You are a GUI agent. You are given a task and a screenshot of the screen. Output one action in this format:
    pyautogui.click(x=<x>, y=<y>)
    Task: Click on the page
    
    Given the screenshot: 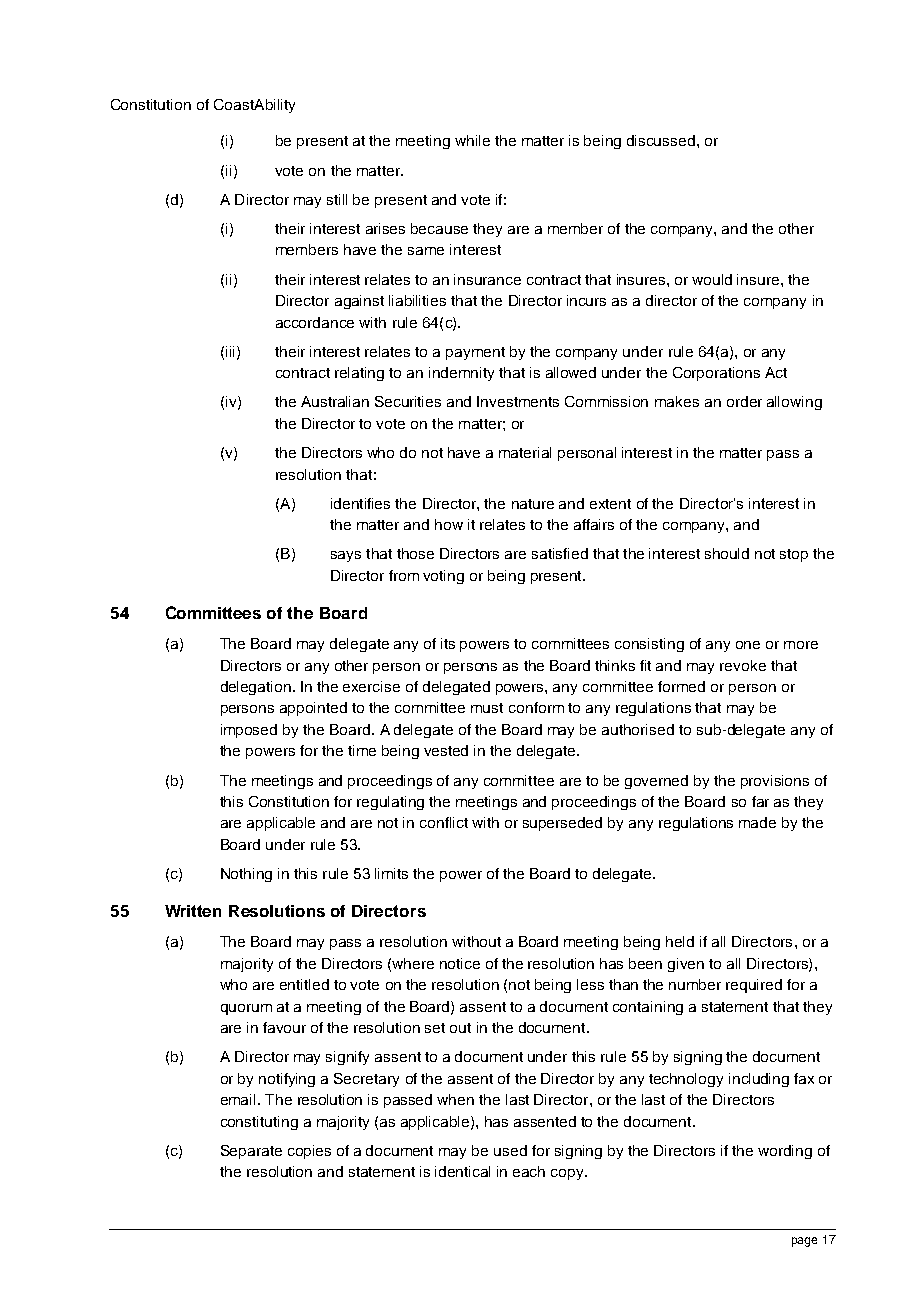 What is the action you would take?
    pyautogui.click(x=804, y=1242)
